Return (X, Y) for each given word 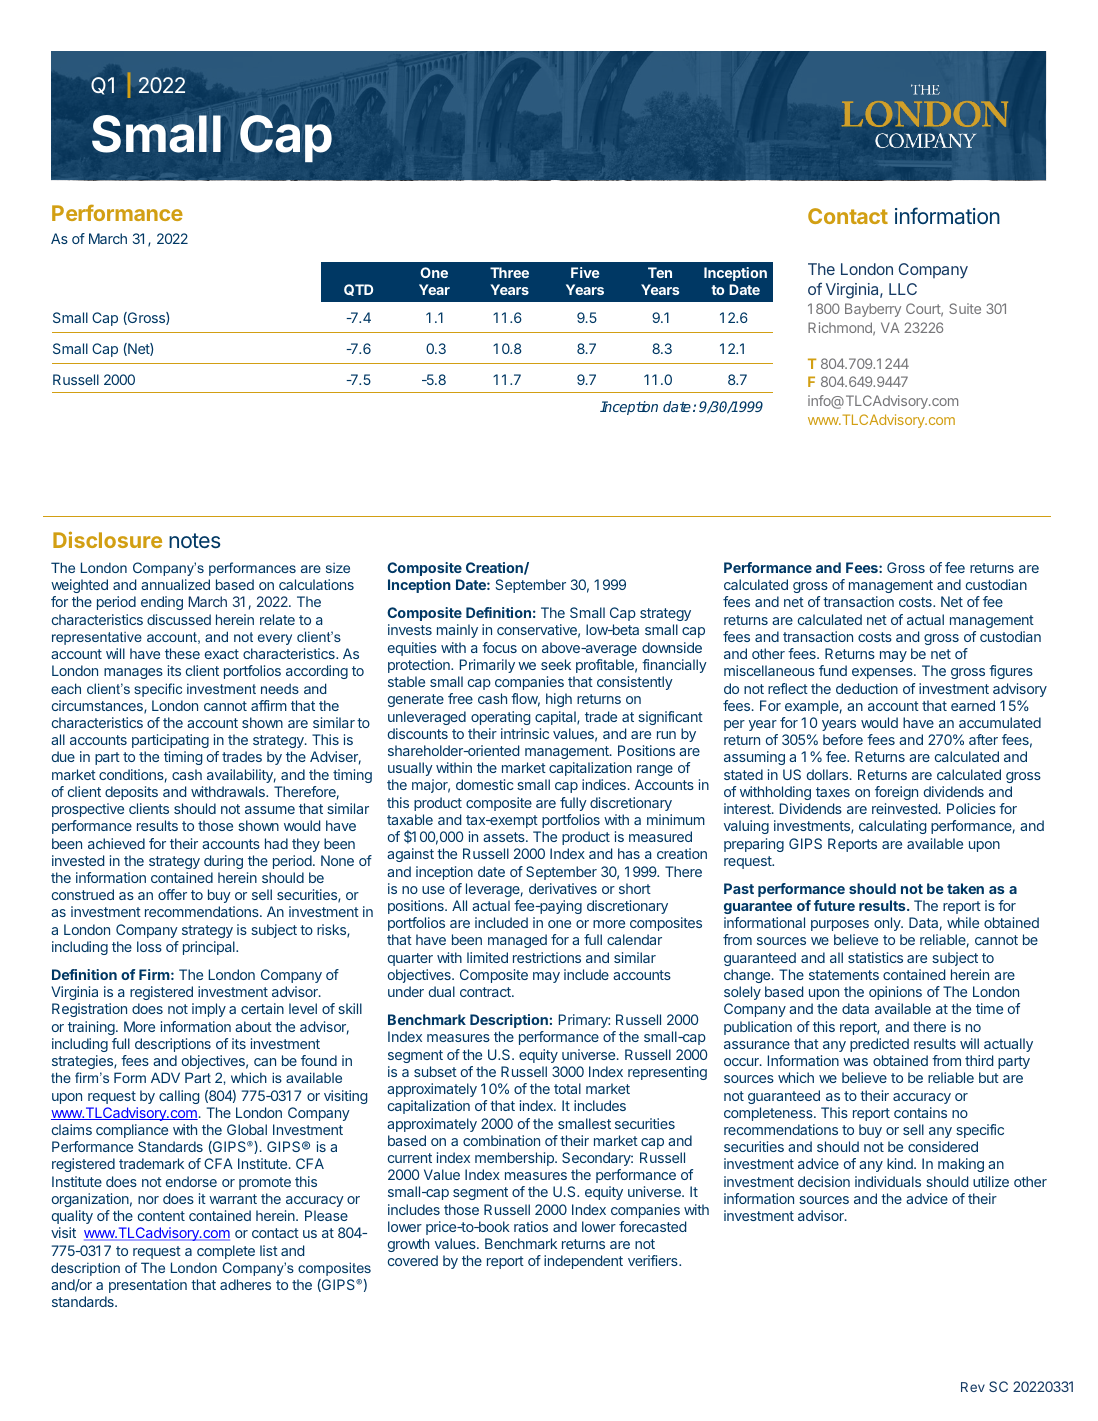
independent (583, 1262)
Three (509, 272)
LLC (903, 289)
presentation (148, 1286)
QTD (358, 290)
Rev (973, 1387)
